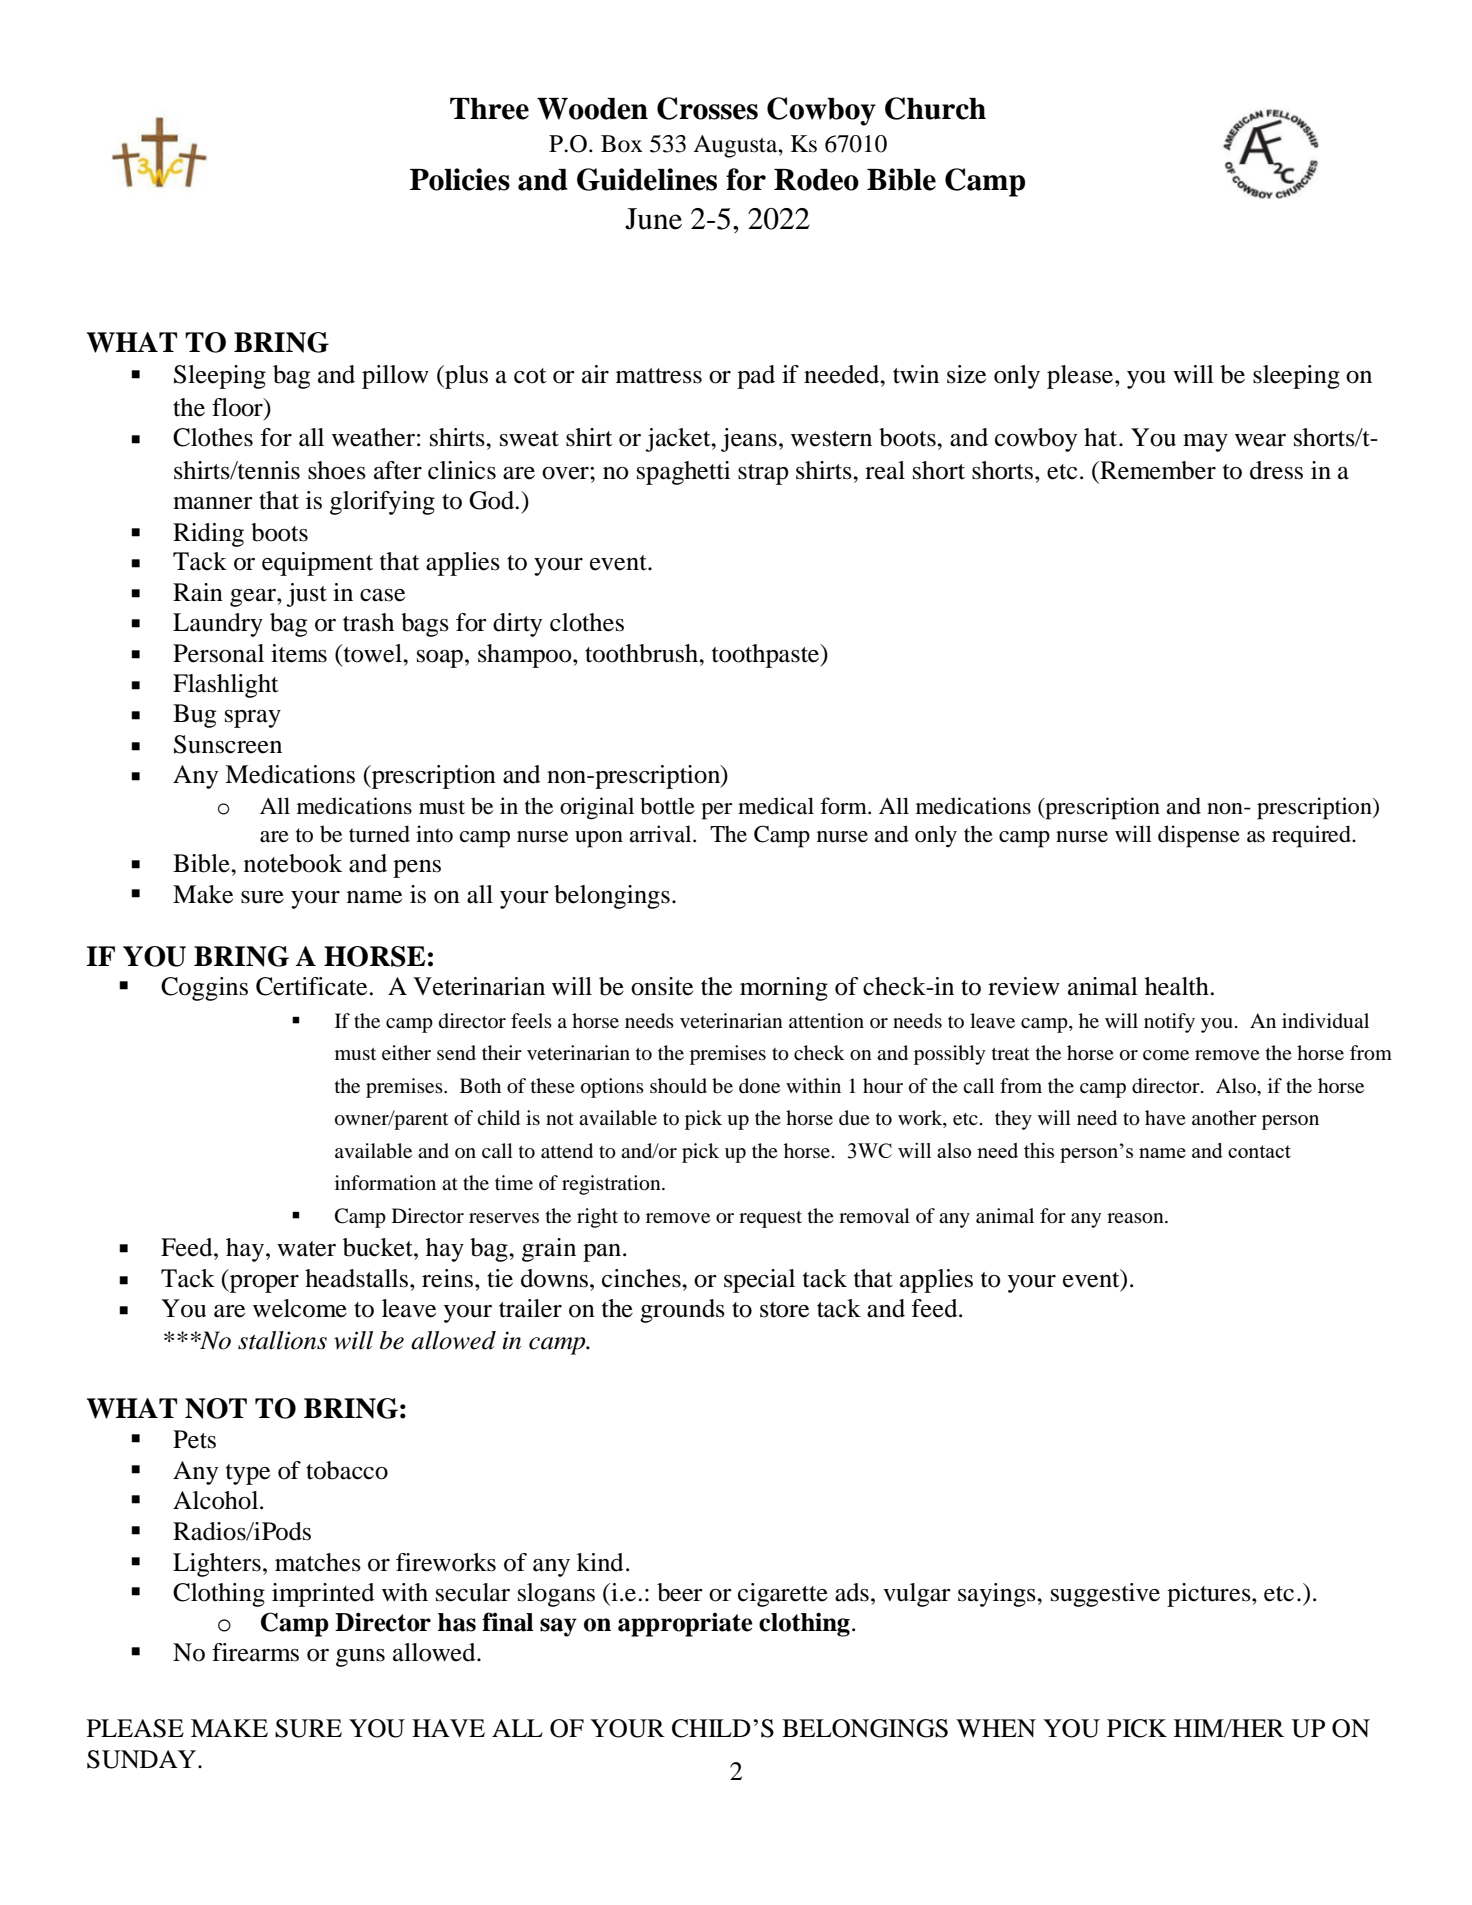 The image size is (1472, 1905). I want to click on firearms, so click(255, 1652).
